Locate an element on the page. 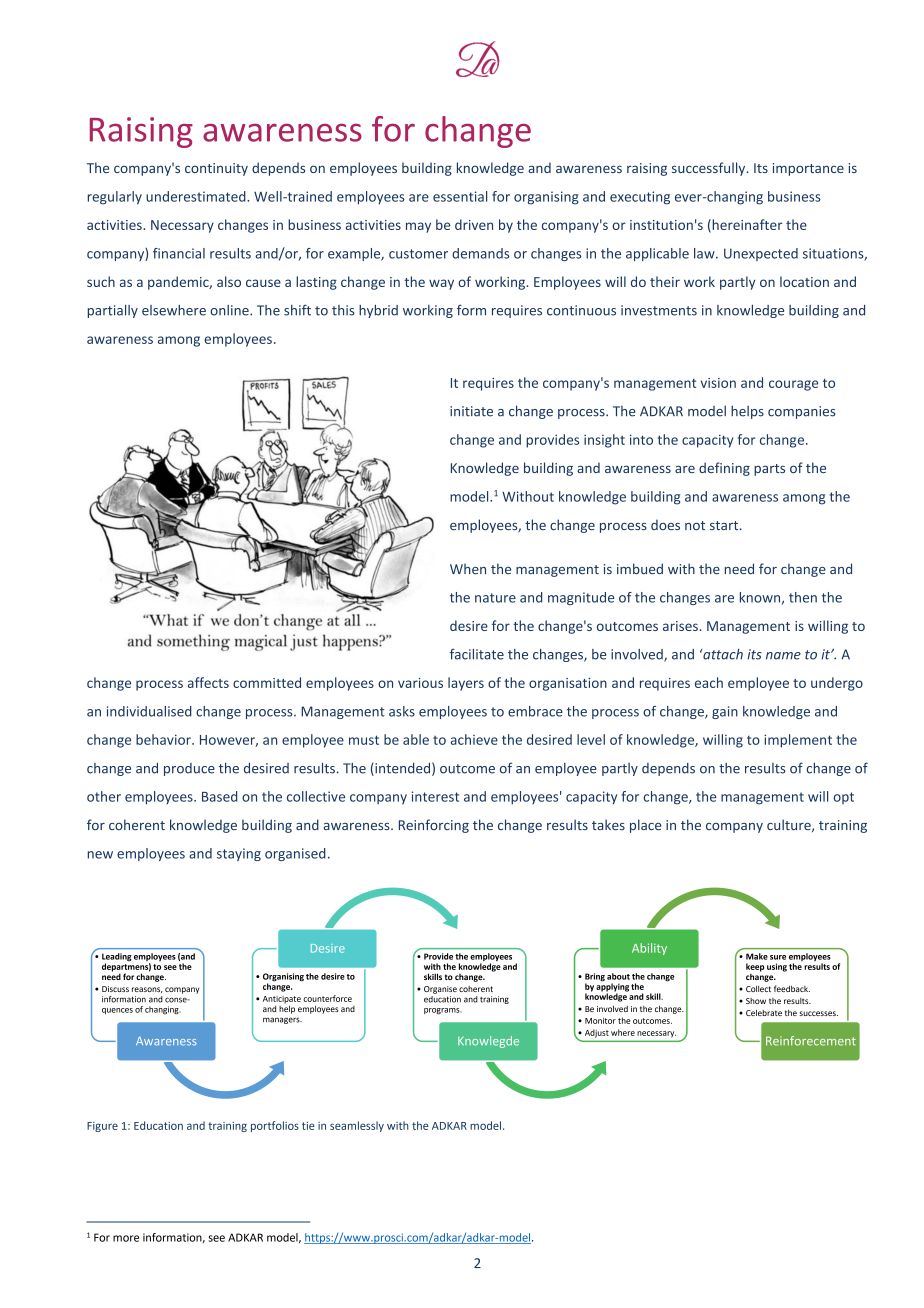  essential is located at coordinates (460, 196).
